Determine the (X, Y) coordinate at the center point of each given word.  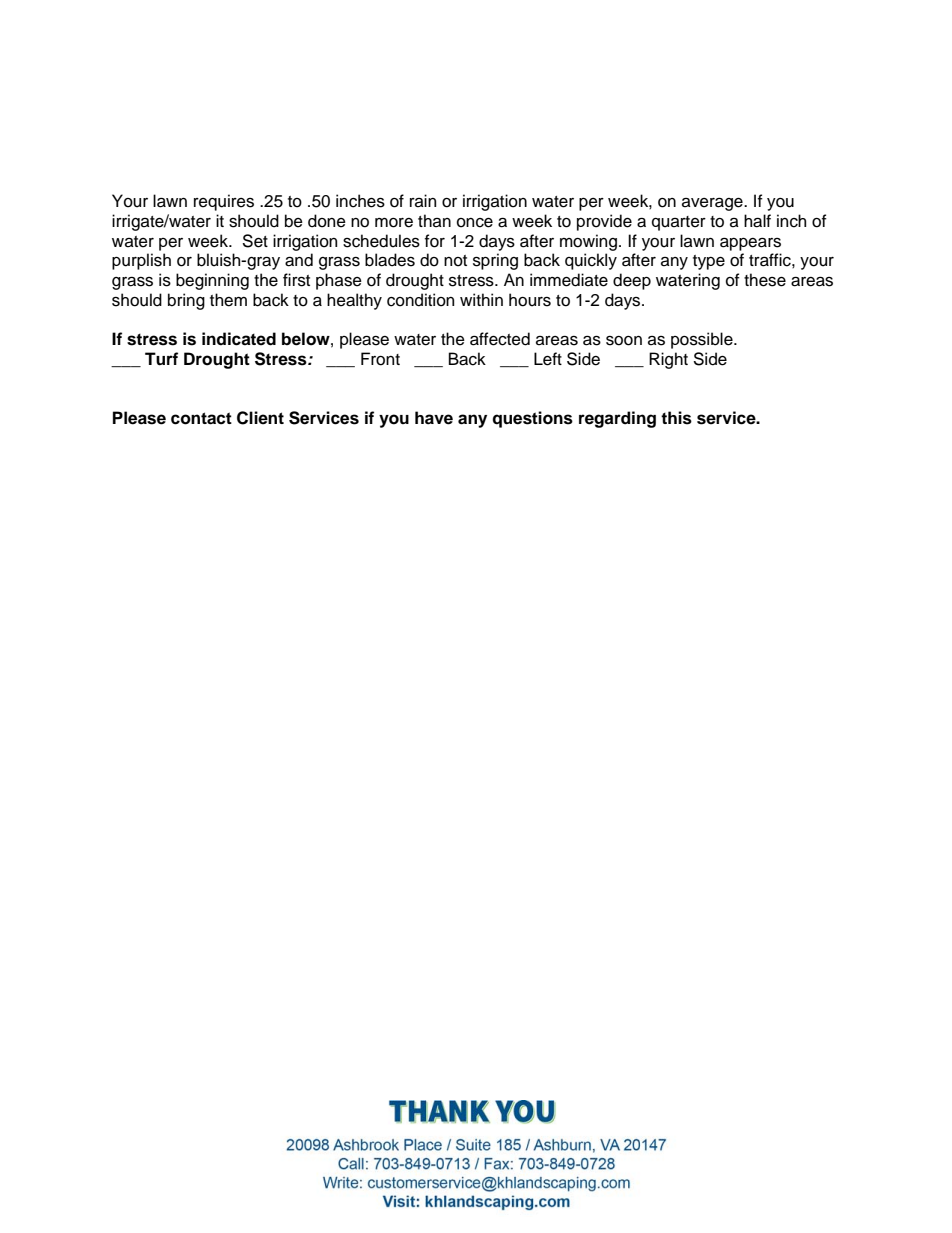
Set (255, 241)
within (481, 299)
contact (201, 418)
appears (750, 244)
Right (668, 360)
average (713, 204)
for (435, 241)
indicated (239, 339)
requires (224, 202)
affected (500, 339)
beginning (212, 281)
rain (423, 201)
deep (632, 281)
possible (703, 340)
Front (380, 359)
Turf (161, 359)
